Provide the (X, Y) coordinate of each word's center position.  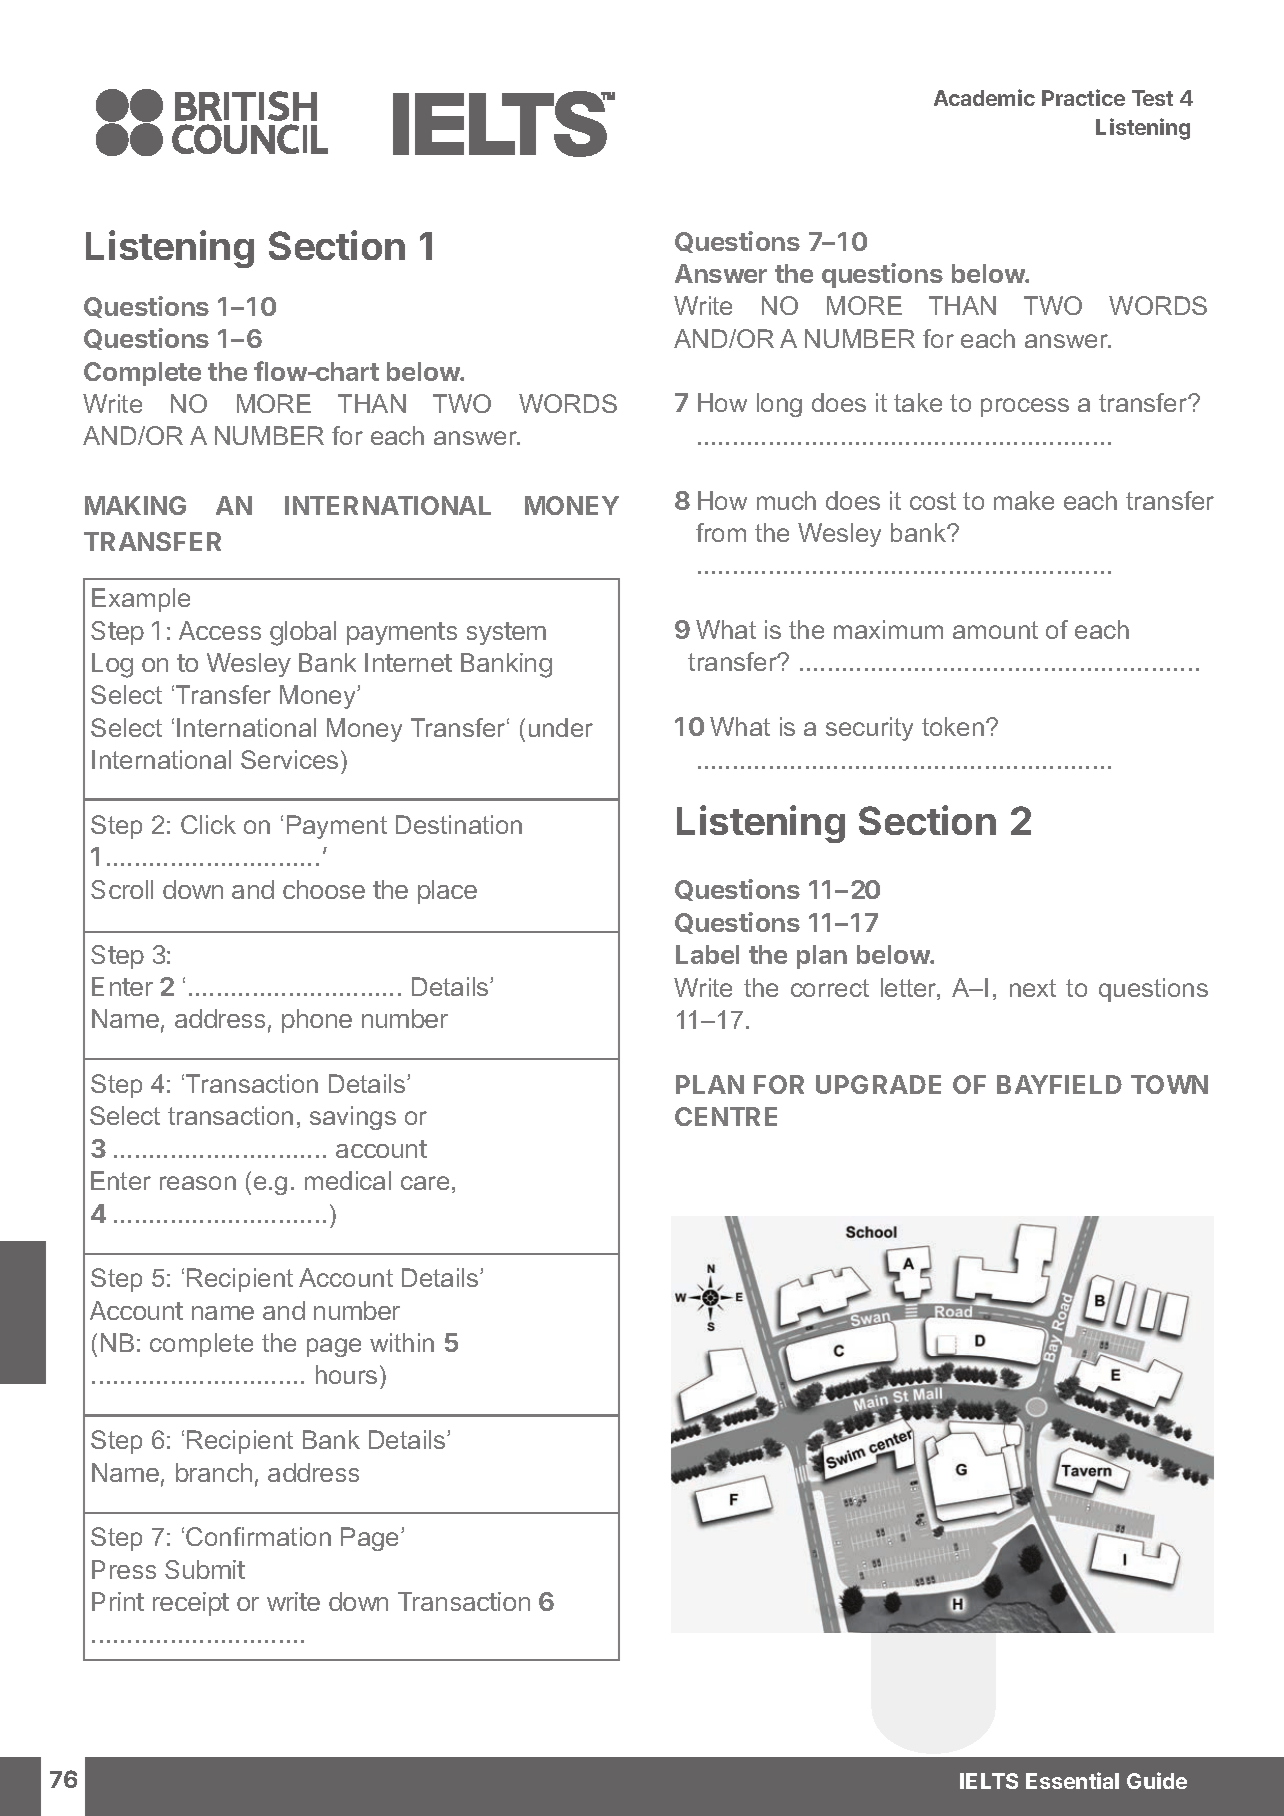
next (1033, 988)
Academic (984, 97)
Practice (1083, 97)
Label (707, 954)
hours (346, 1374)
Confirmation (258, 1536)
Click (208, 824)
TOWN (1169, 1084)
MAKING (135, 505)
